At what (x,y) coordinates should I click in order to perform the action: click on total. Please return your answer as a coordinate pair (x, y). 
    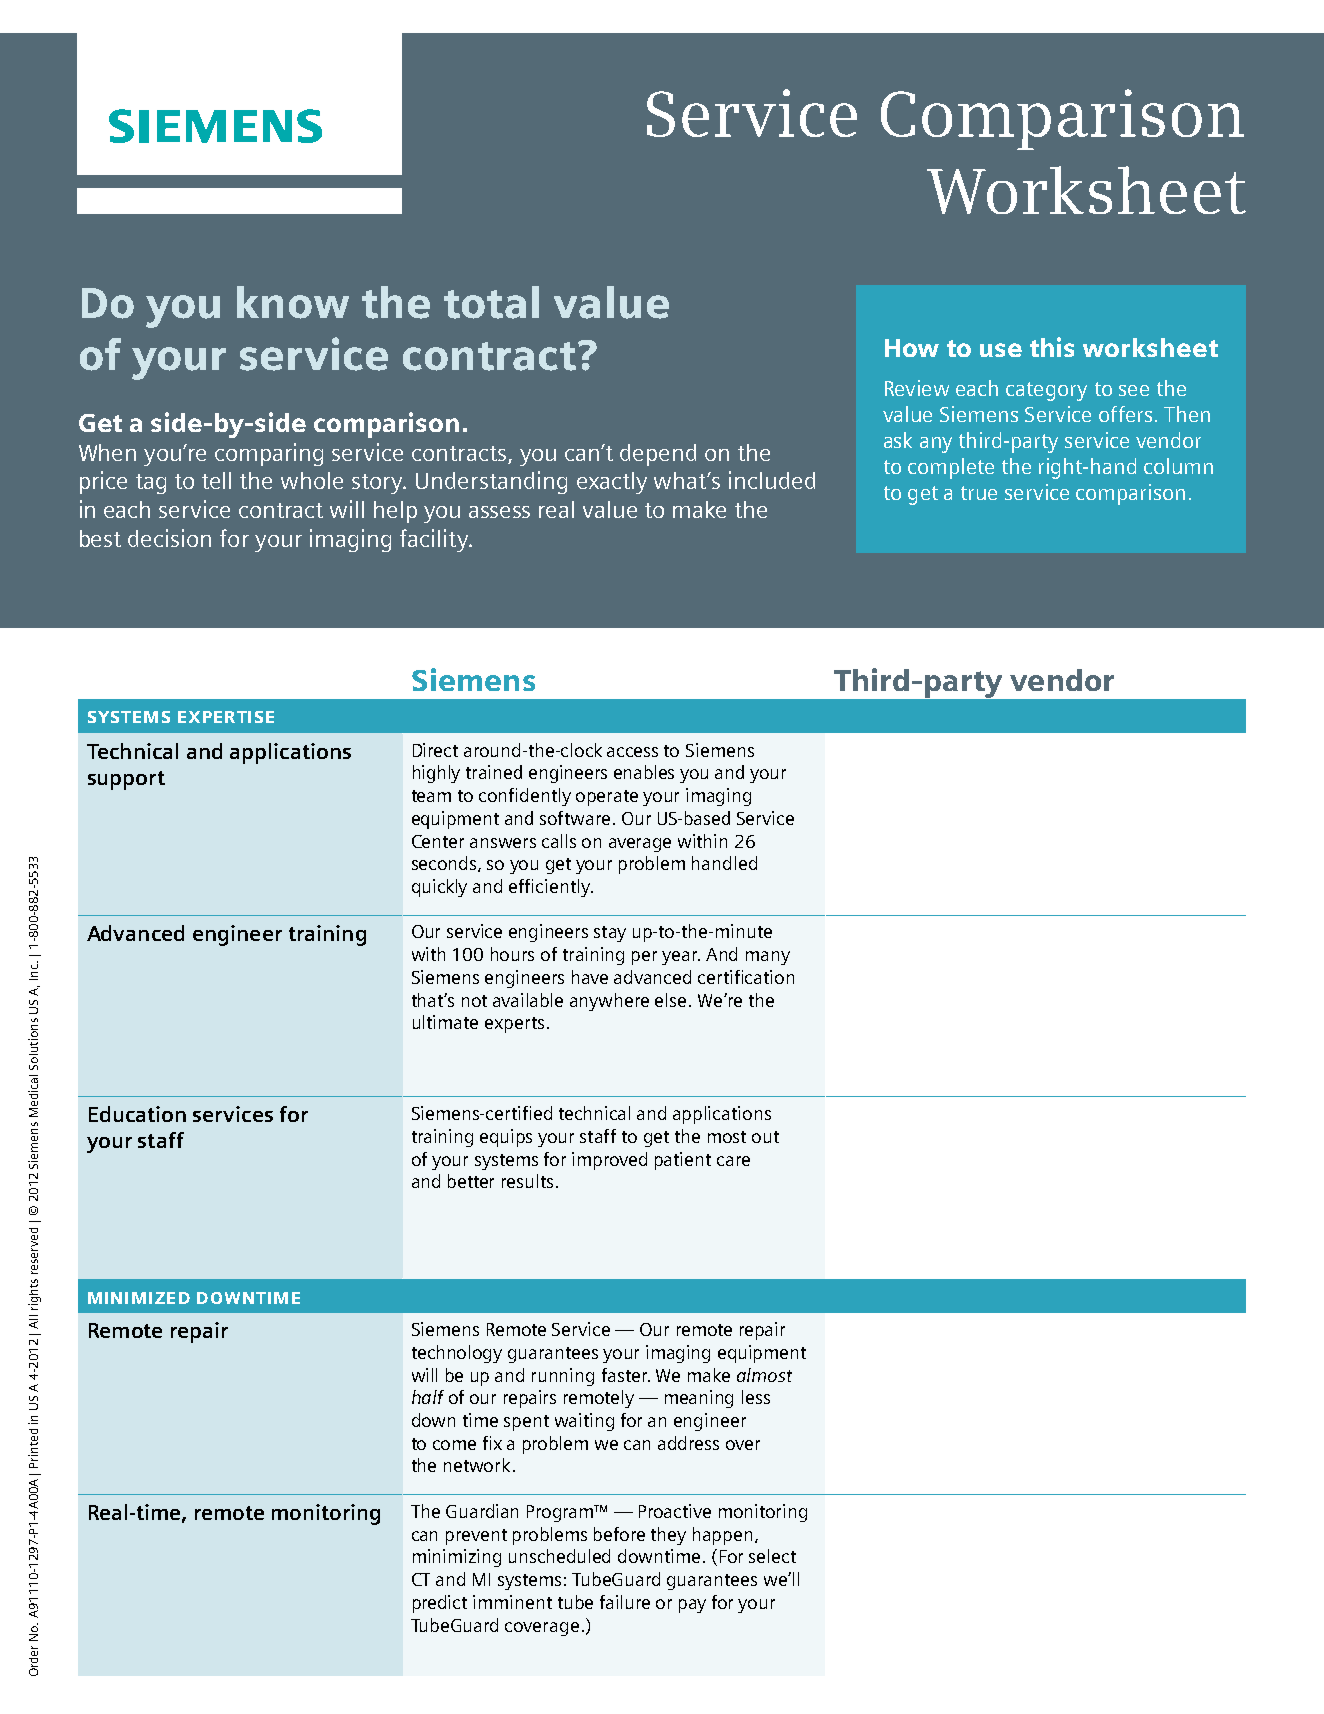
    Looking at the image, I should click on (491, 302).
